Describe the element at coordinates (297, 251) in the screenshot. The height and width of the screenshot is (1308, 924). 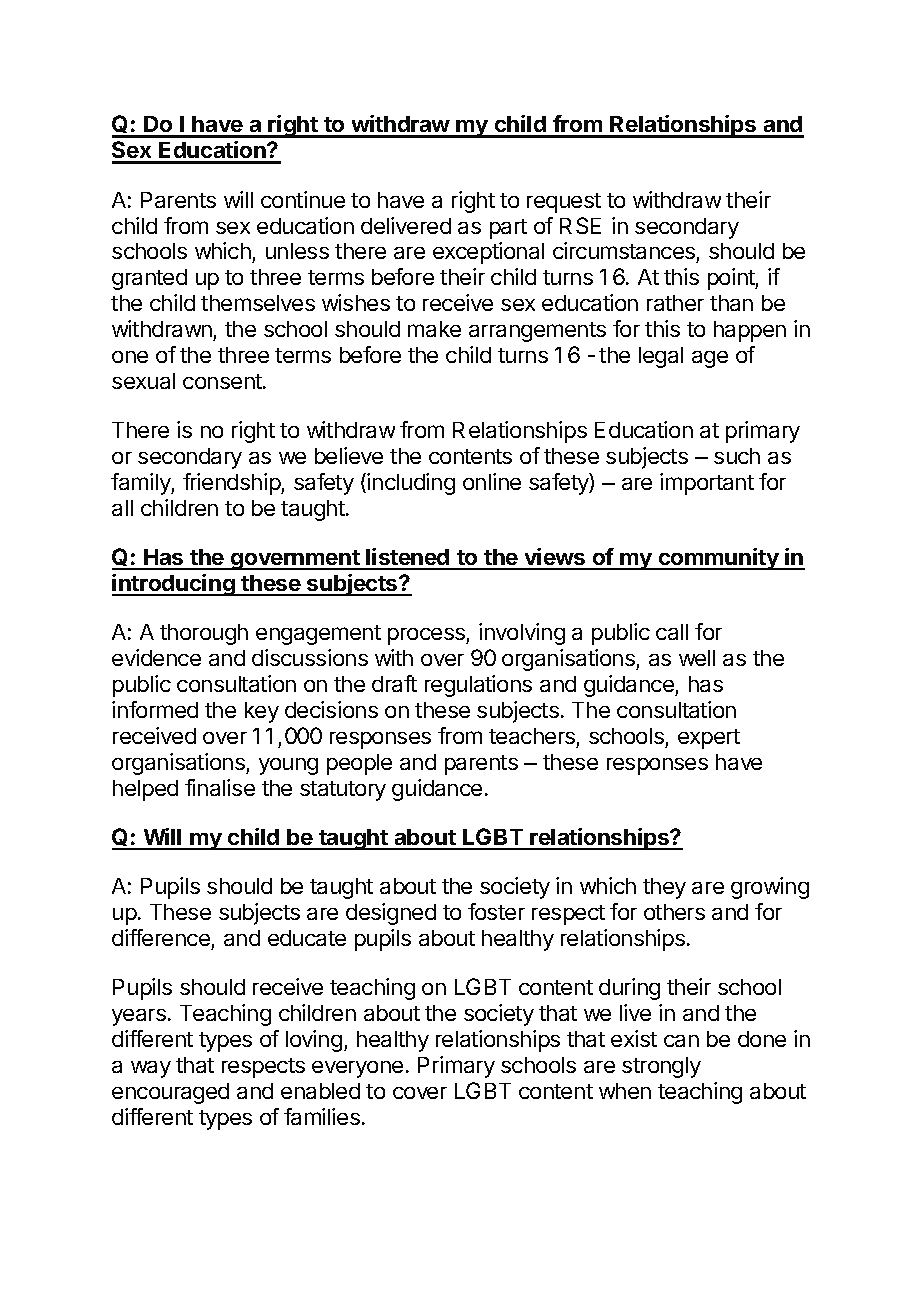
I see `unless` at that location.
